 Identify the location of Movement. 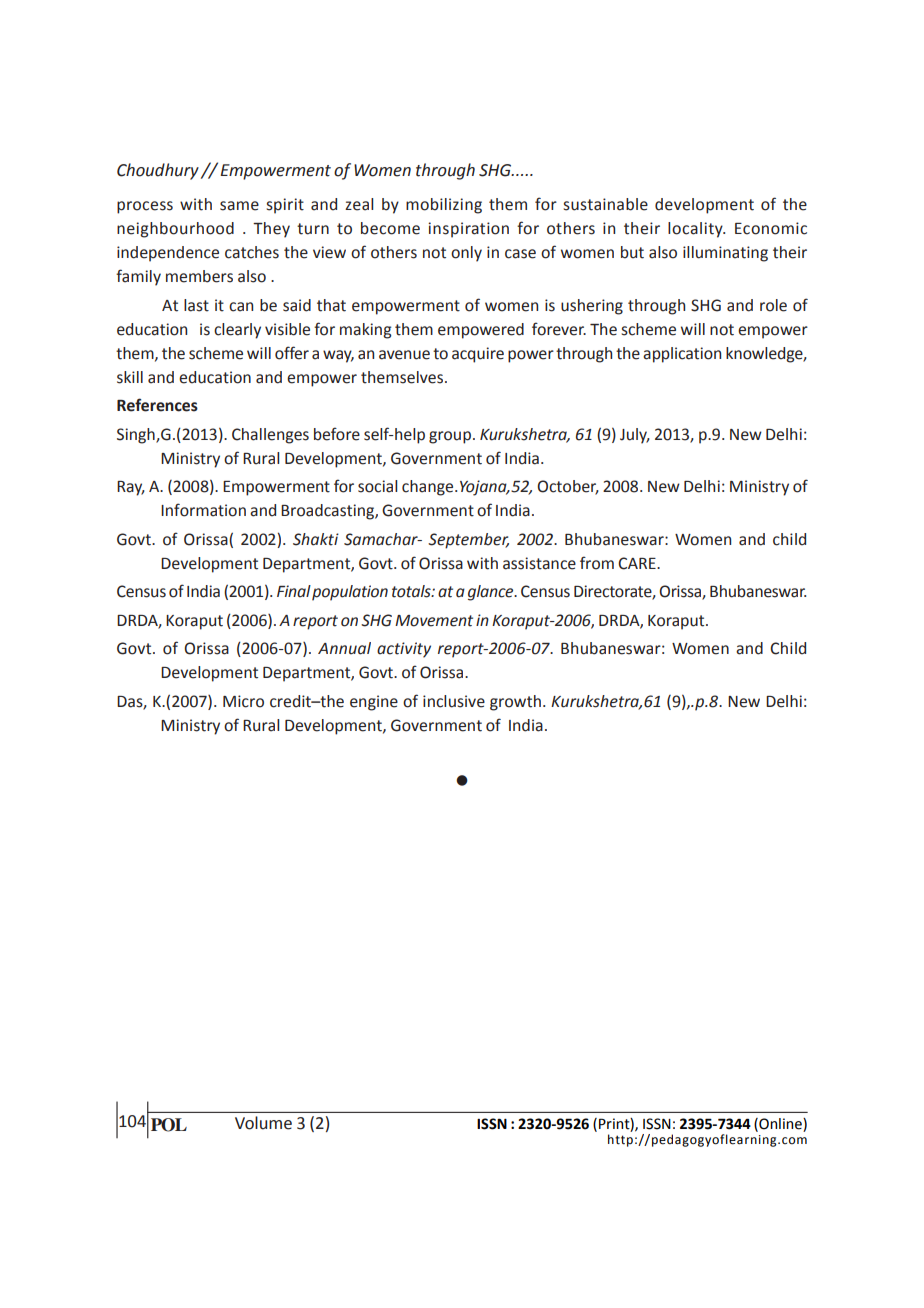
(434, 621).
